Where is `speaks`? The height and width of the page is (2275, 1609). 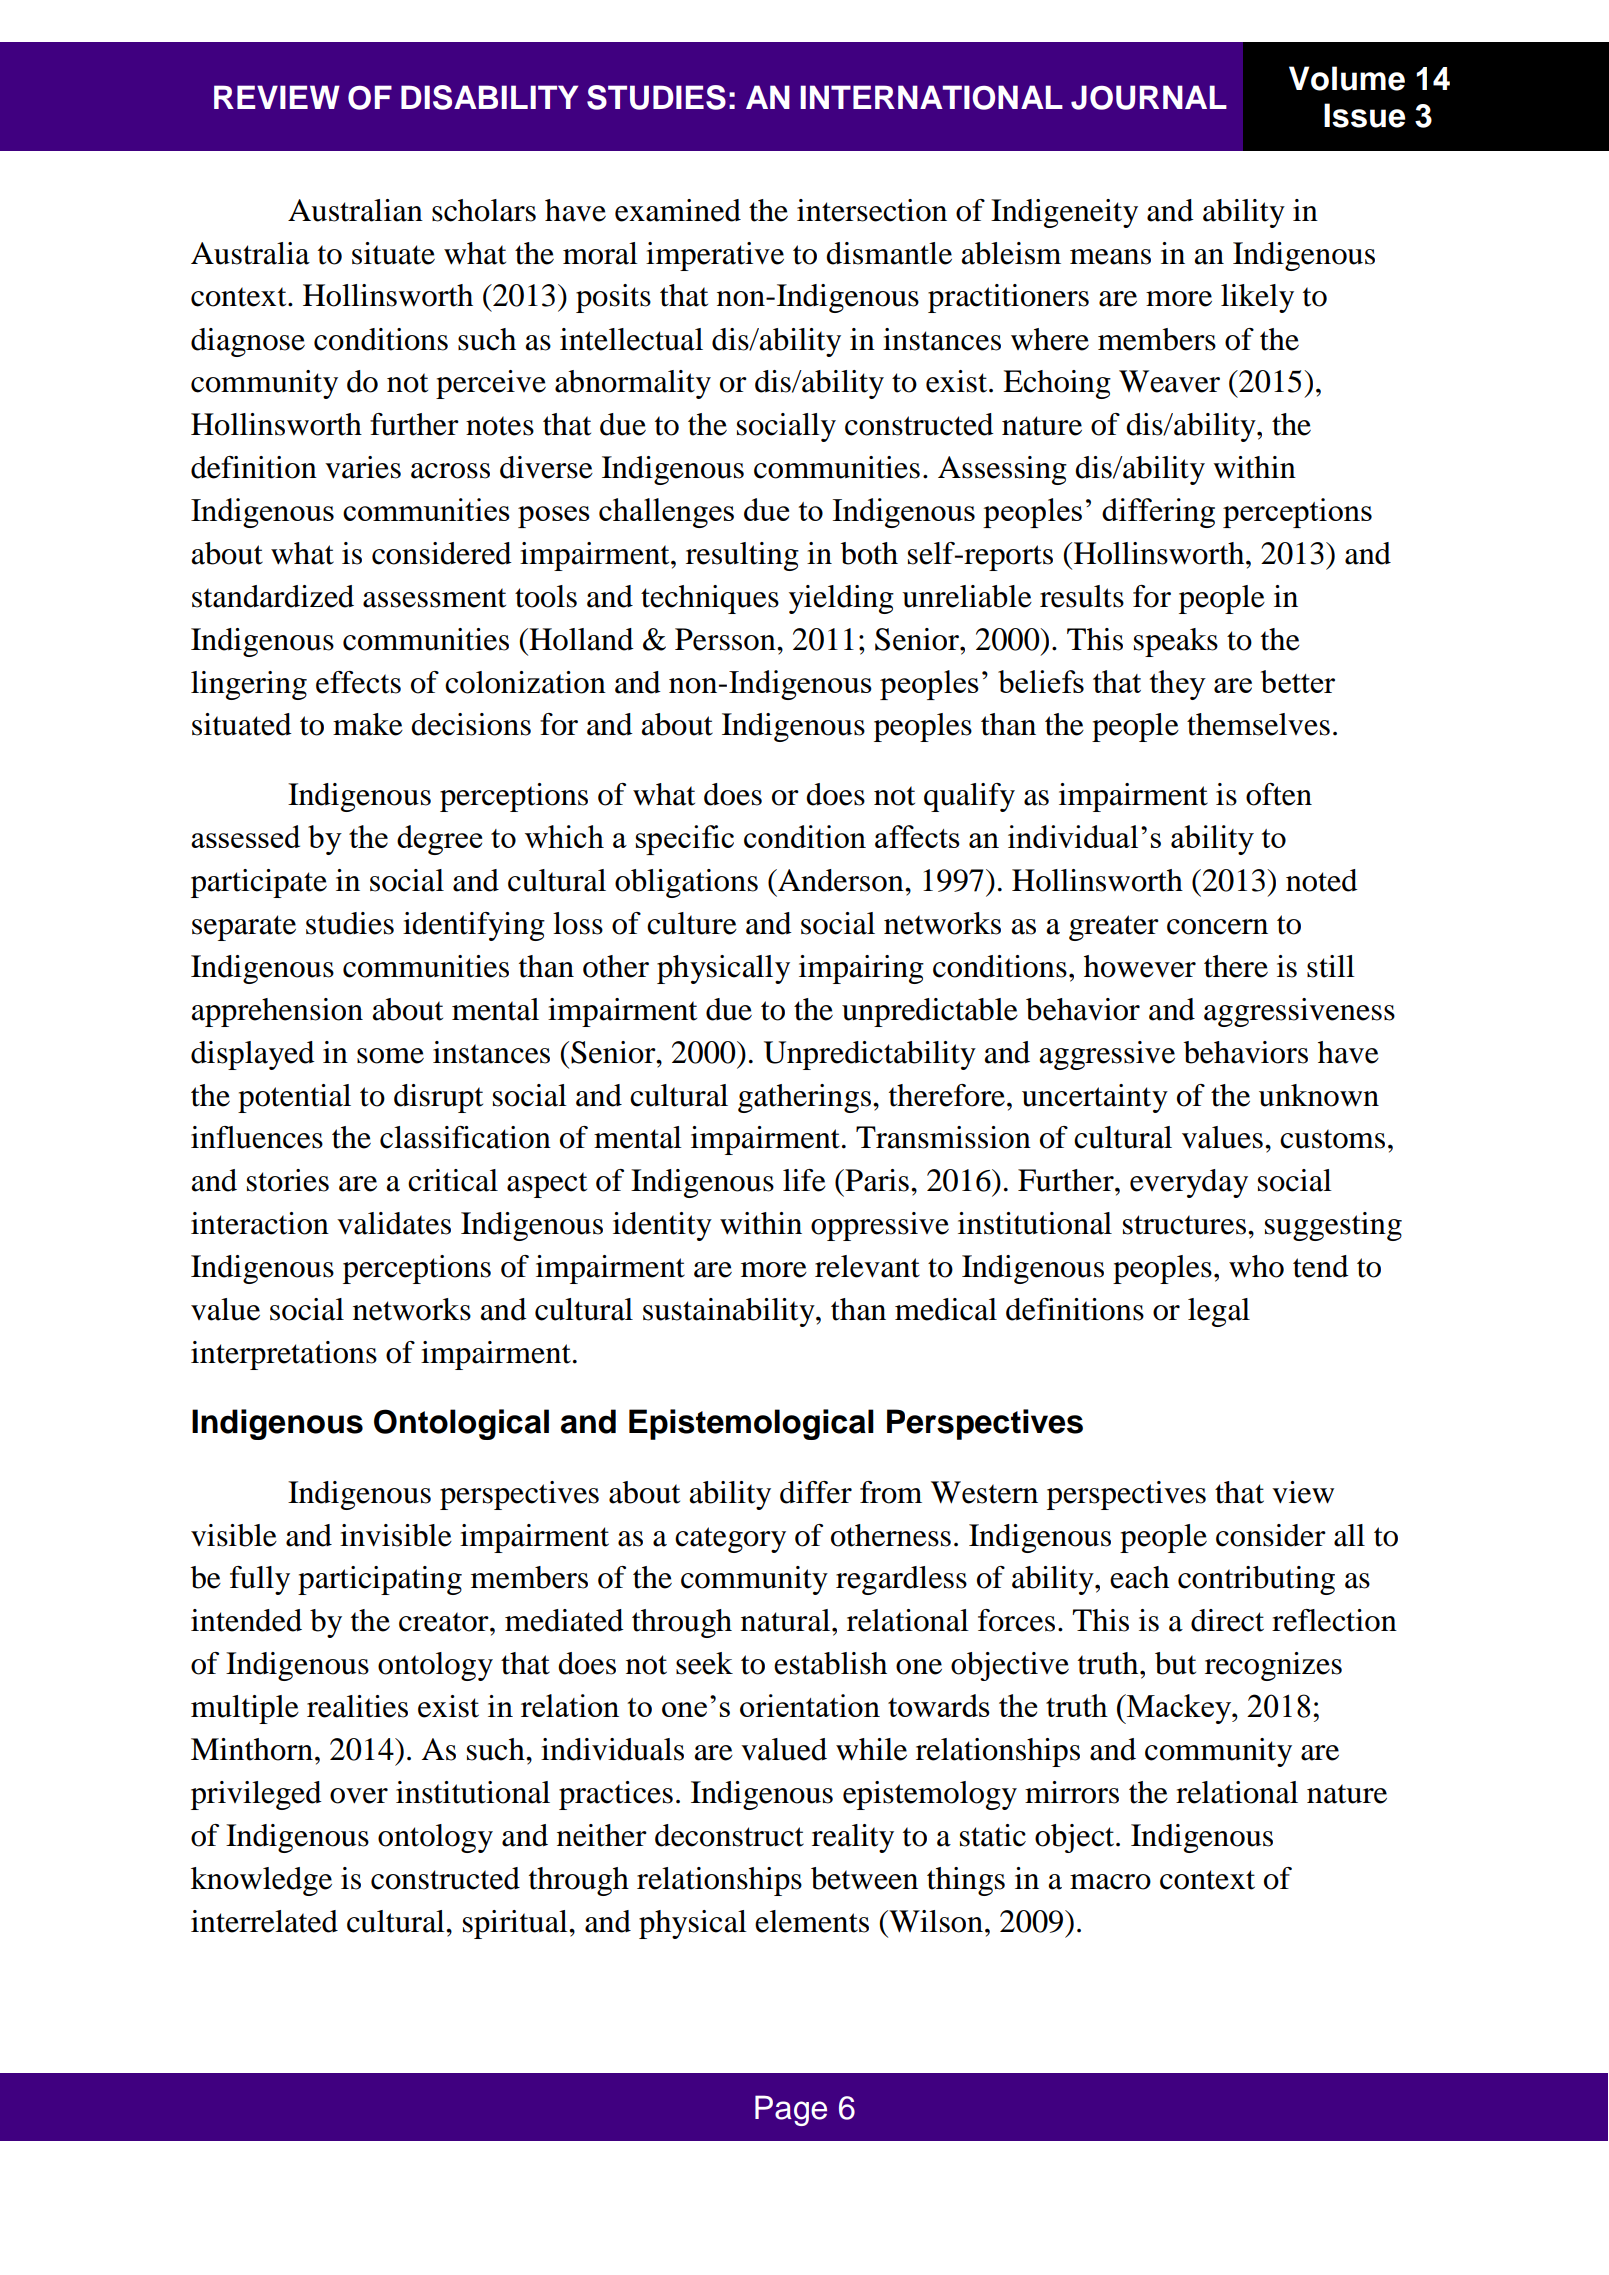
speaks is located at coordinates (1176, 642).
